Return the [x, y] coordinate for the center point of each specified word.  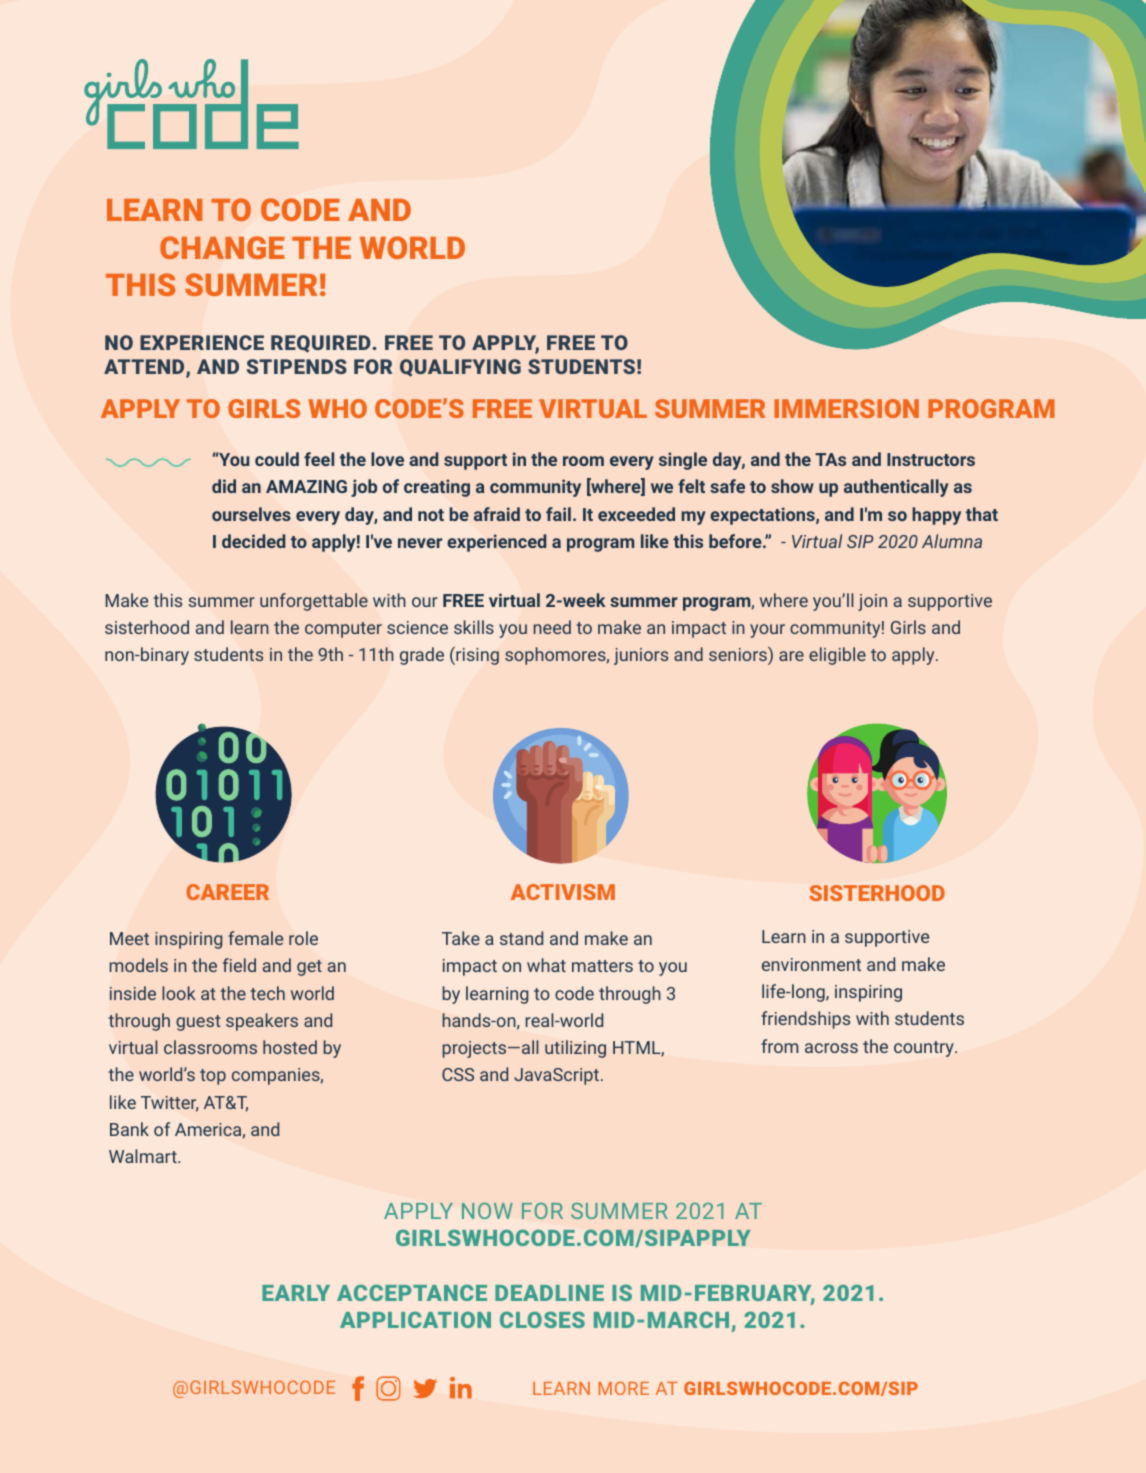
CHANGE [222, 247]
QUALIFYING [460, 368]
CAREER [227, 892]
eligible [837, 656]
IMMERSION [846, 408]
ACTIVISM [563, 892]
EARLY [296, 1293]
